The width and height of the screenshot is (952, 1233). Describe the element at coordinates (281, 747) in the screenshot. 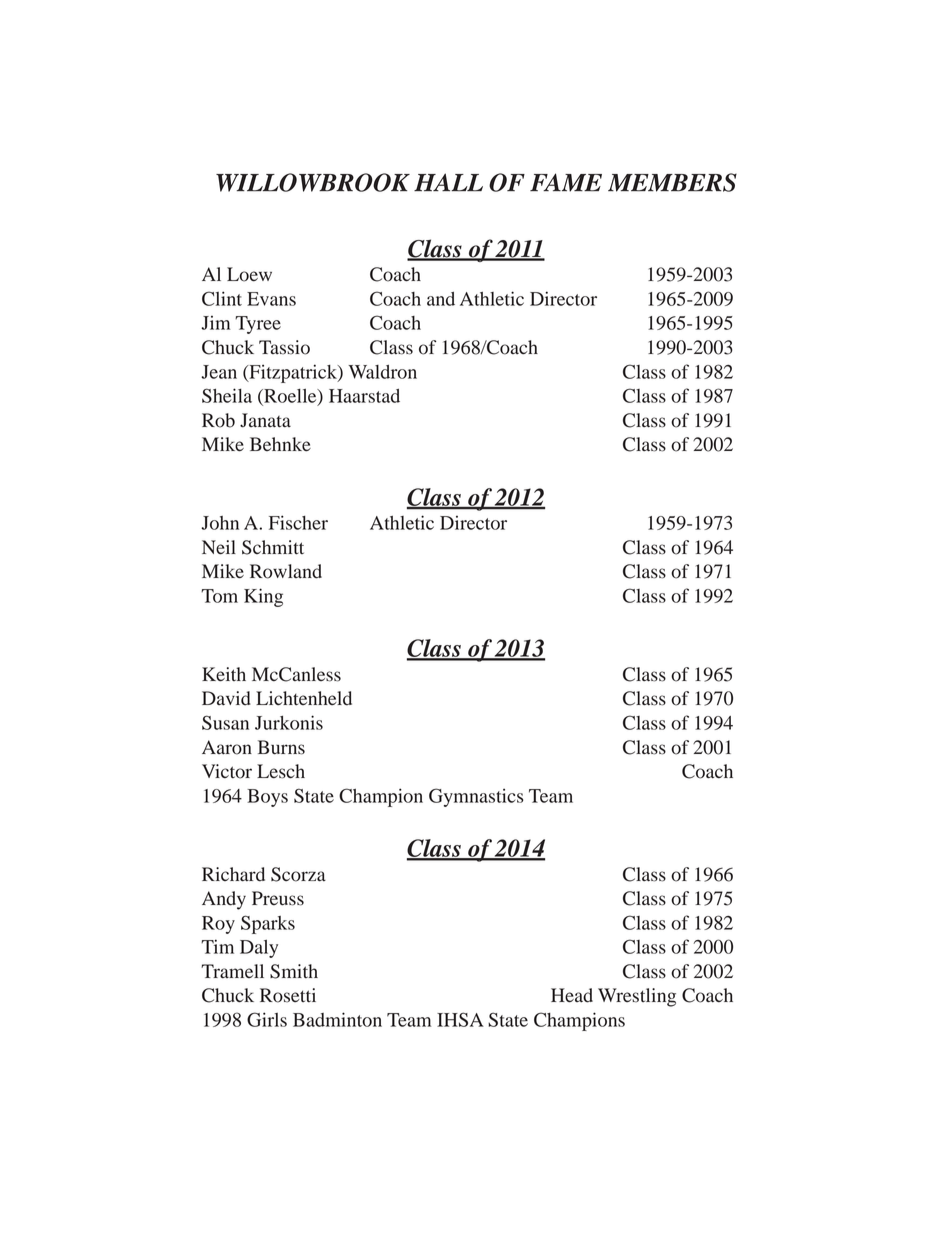

I see `Burns` at that location.
